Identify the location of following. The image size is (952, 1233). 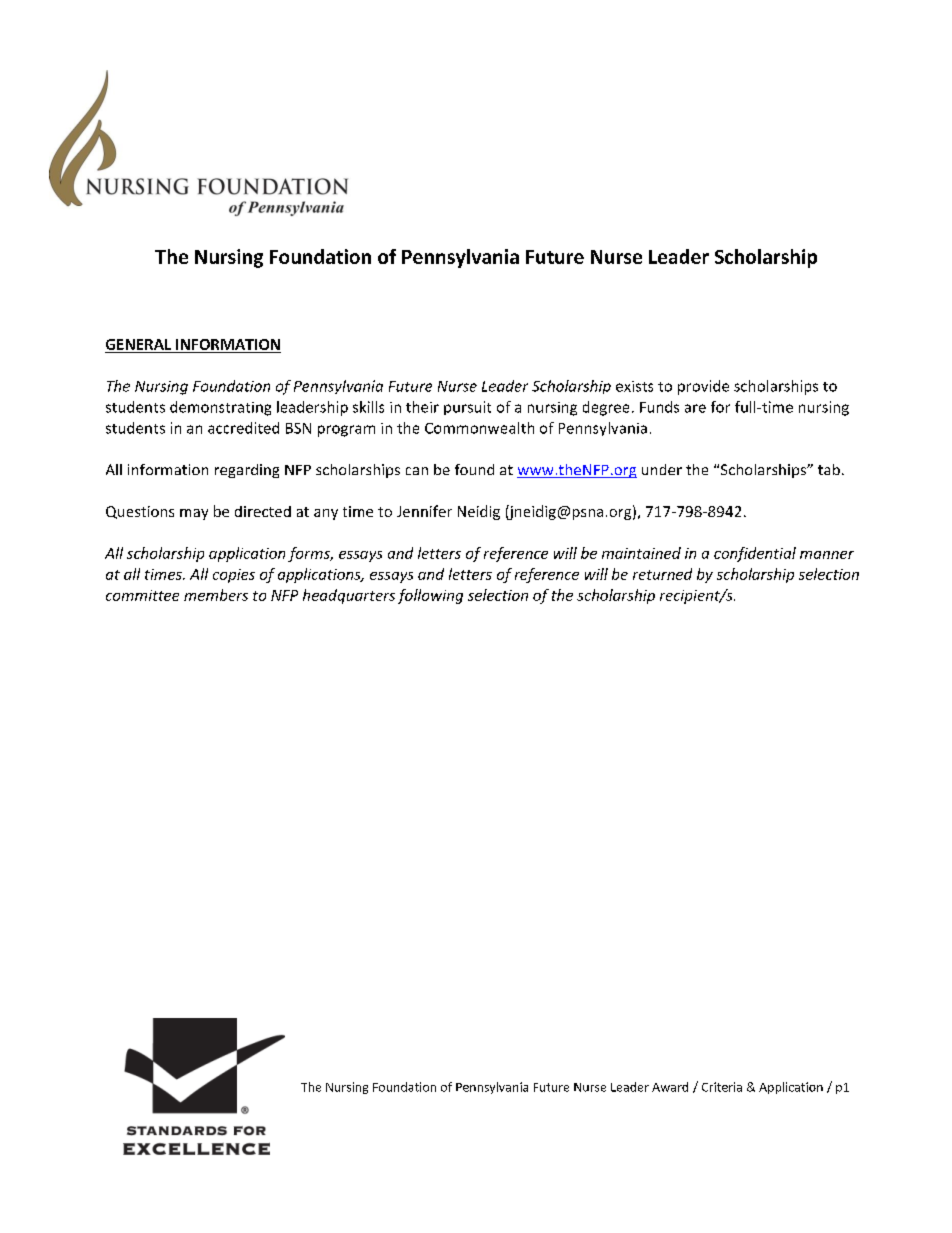
(430, 596).
